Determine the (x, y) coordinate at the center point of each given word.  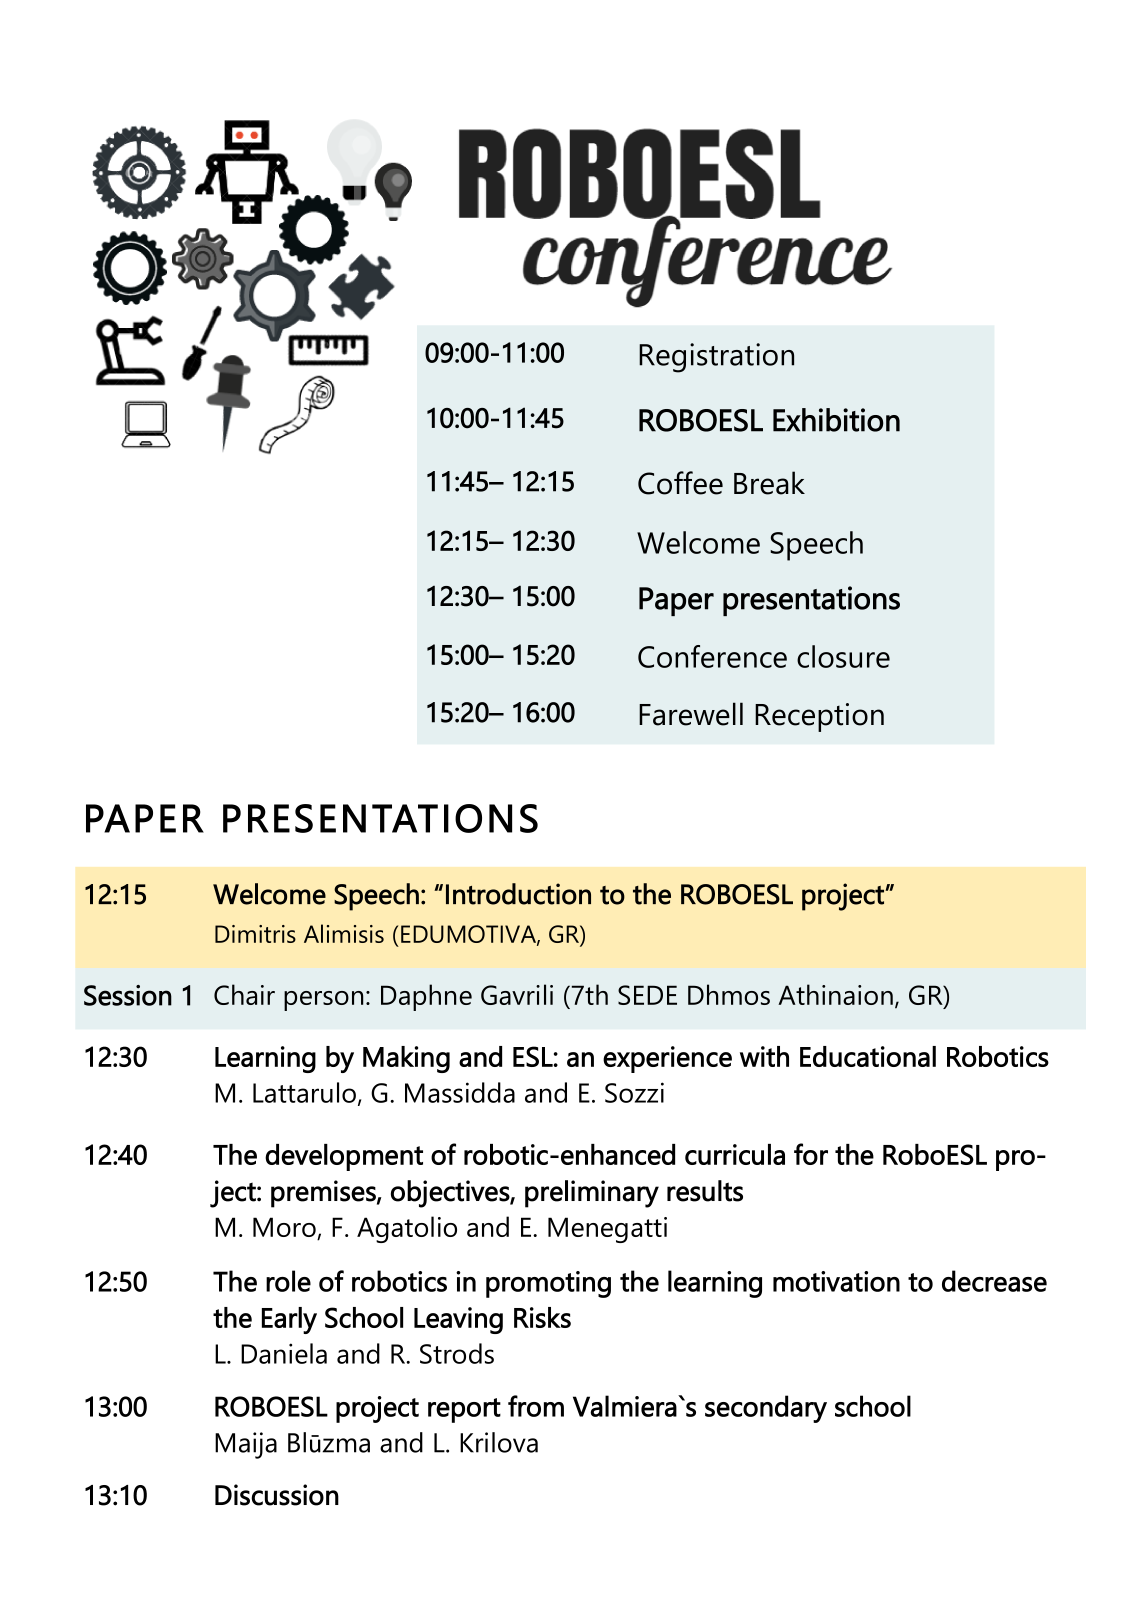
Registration (716, 358)
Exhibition (836, 420)
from (536, 1406)
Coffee (680, 483)
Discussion (277, 1495)
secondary (766, 1409)
